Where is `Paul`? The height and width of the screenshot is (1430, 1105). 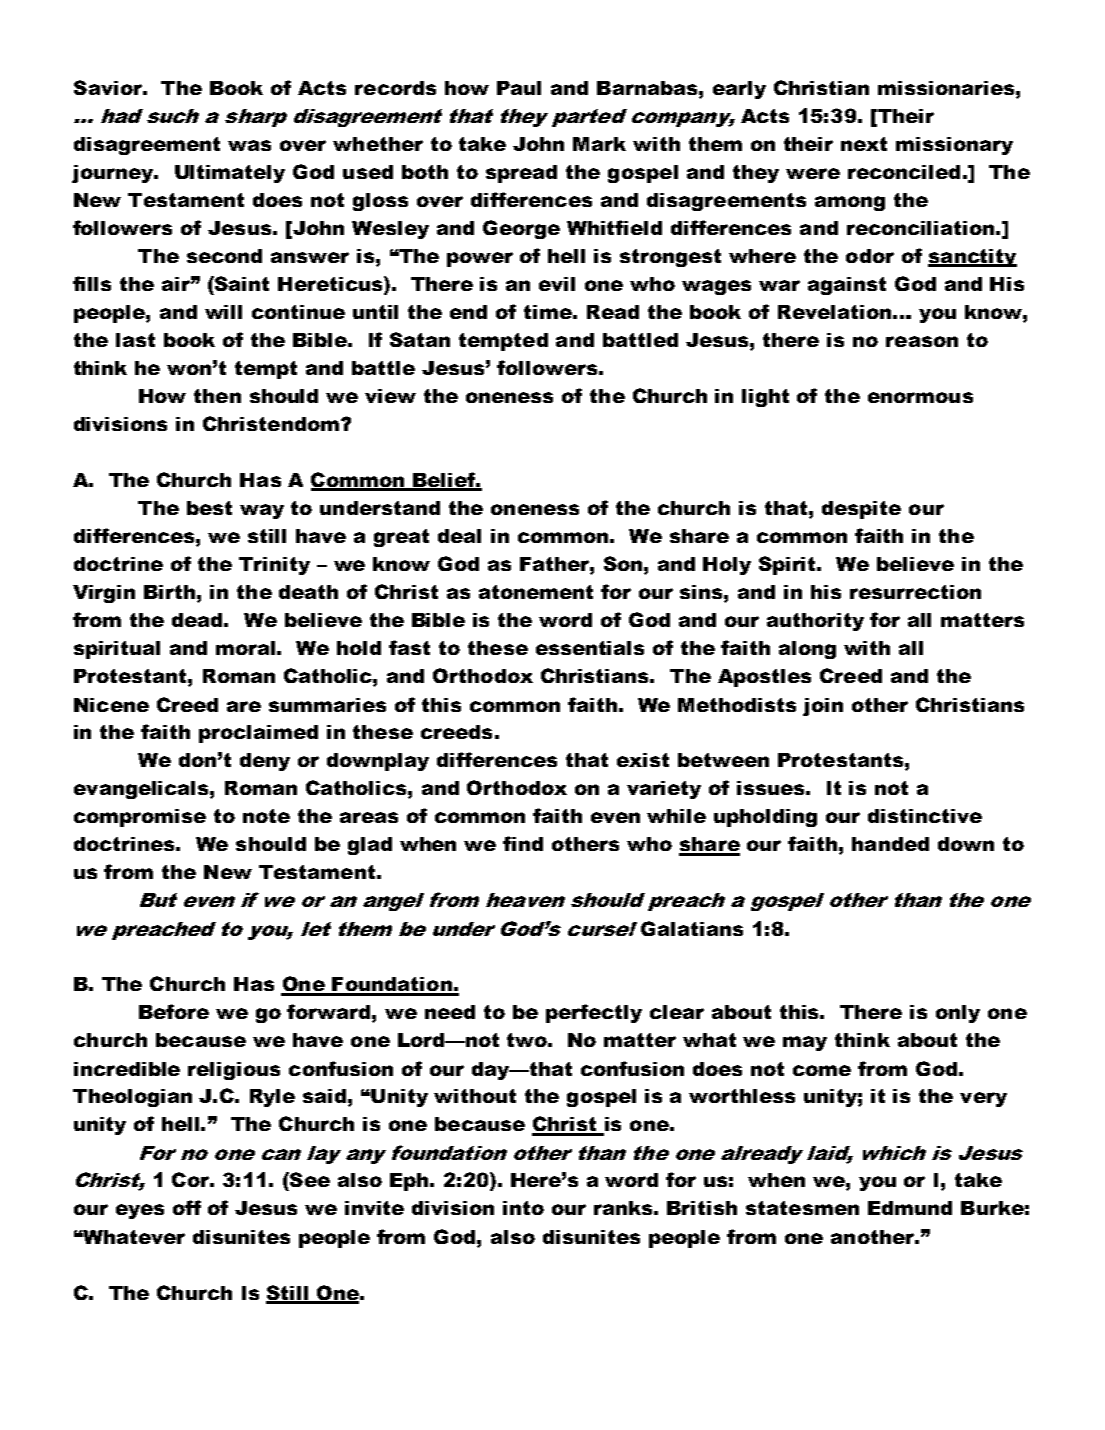 Paul is located at coordinates (519, 88).
